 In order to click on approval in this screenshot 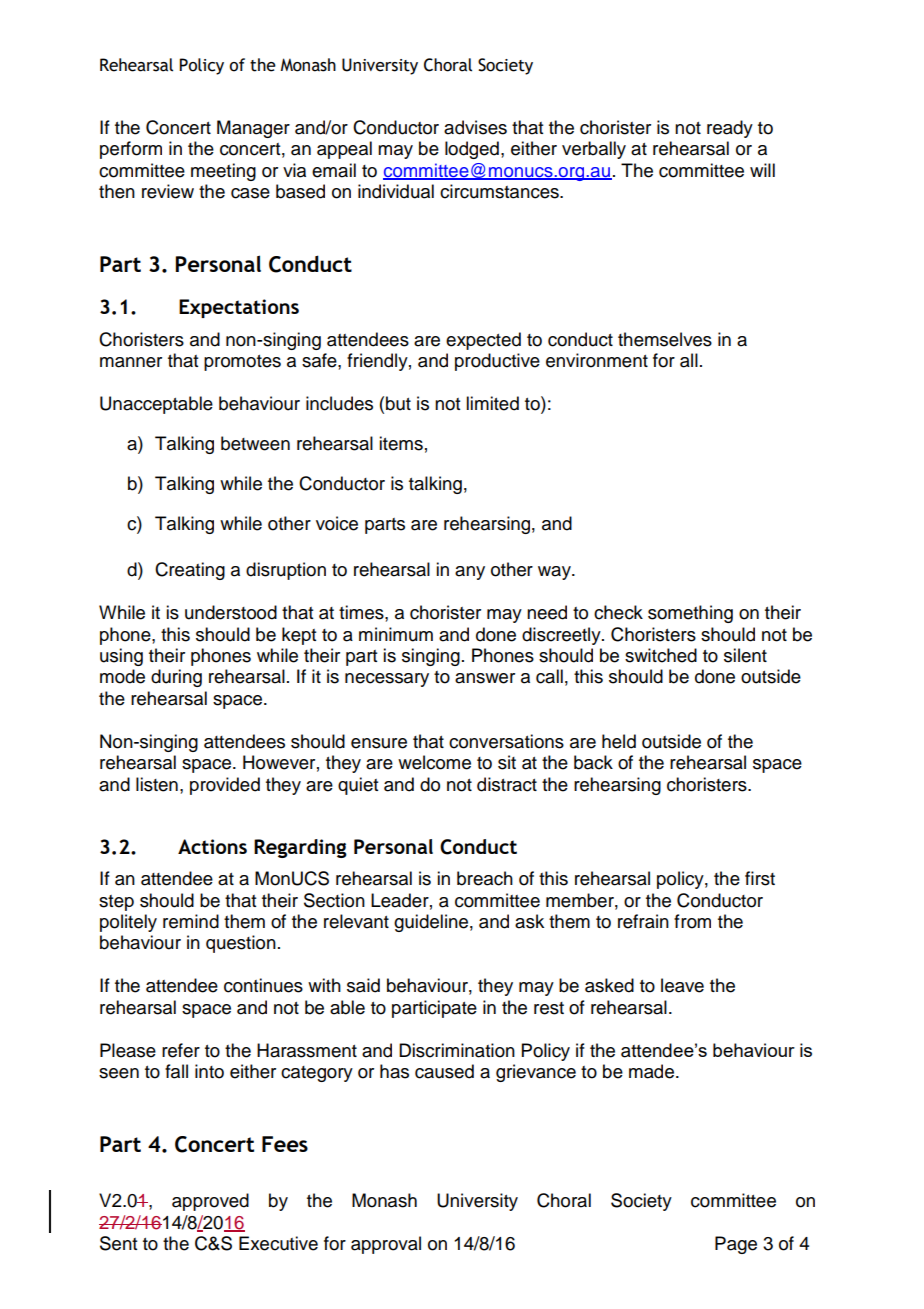, I will do `click(386, 1245)`.
